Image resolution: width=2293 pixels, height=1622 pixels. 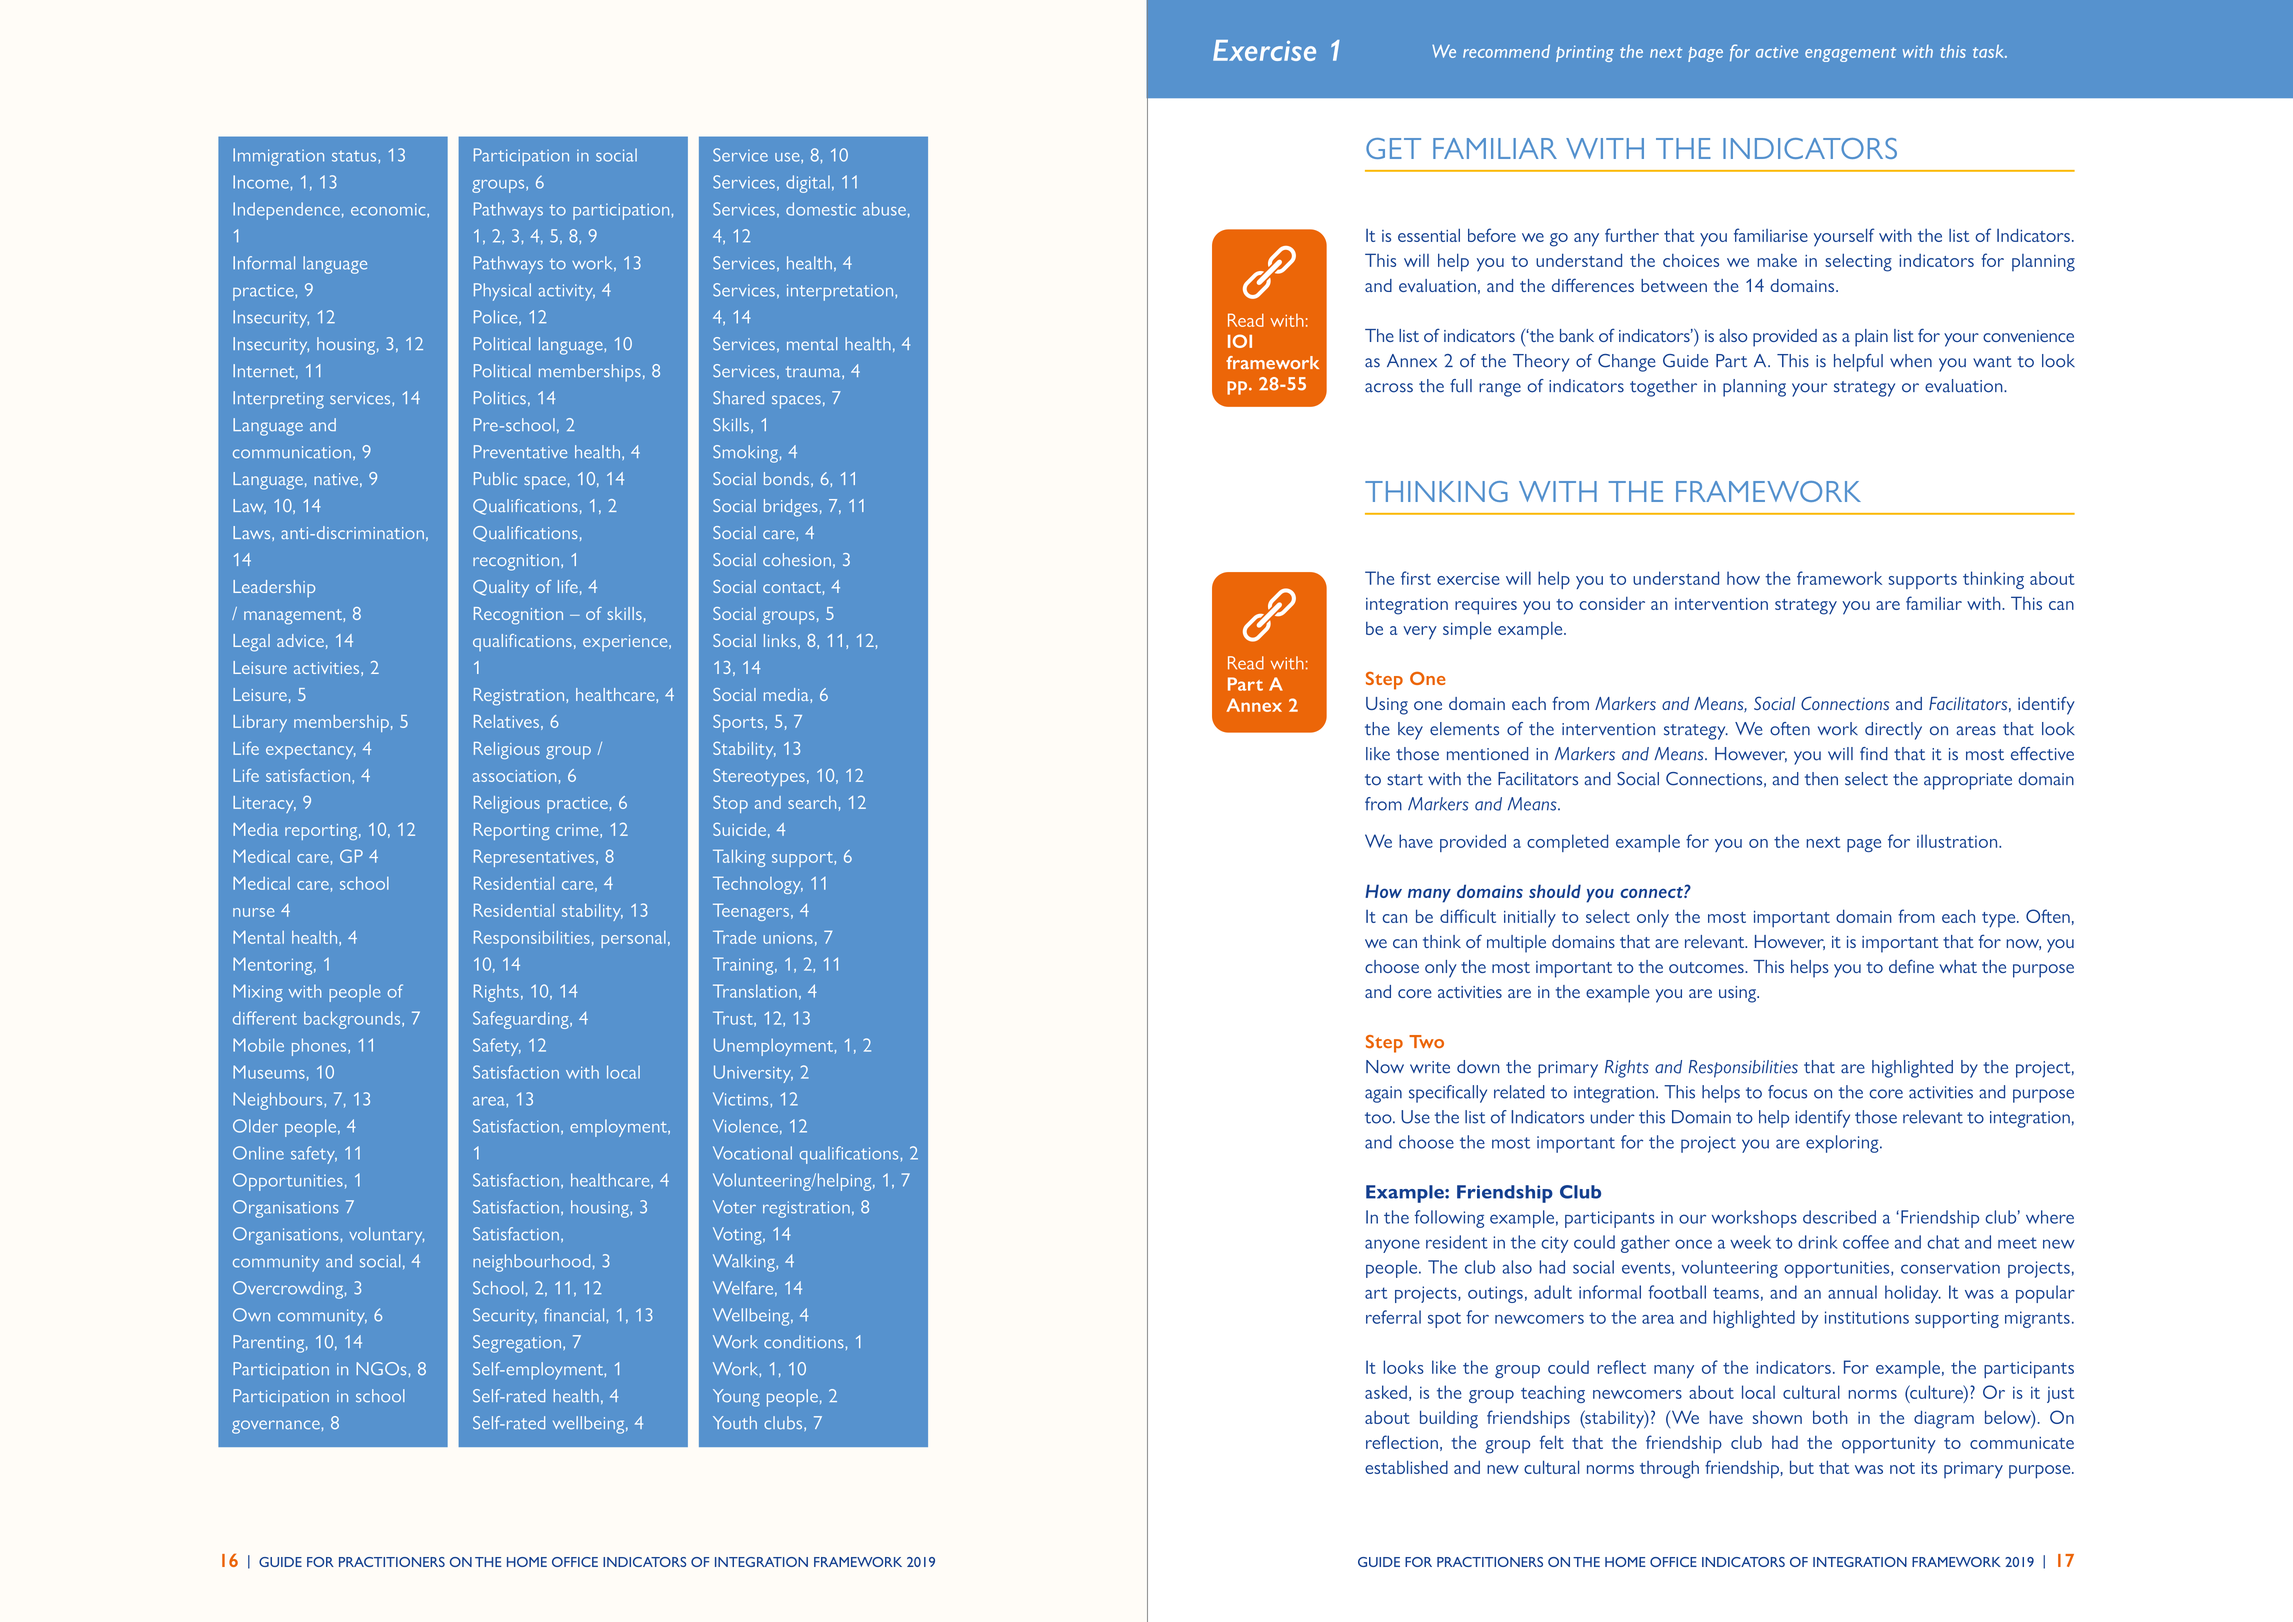 I want to click on find, so click(x=1874, y=753).
